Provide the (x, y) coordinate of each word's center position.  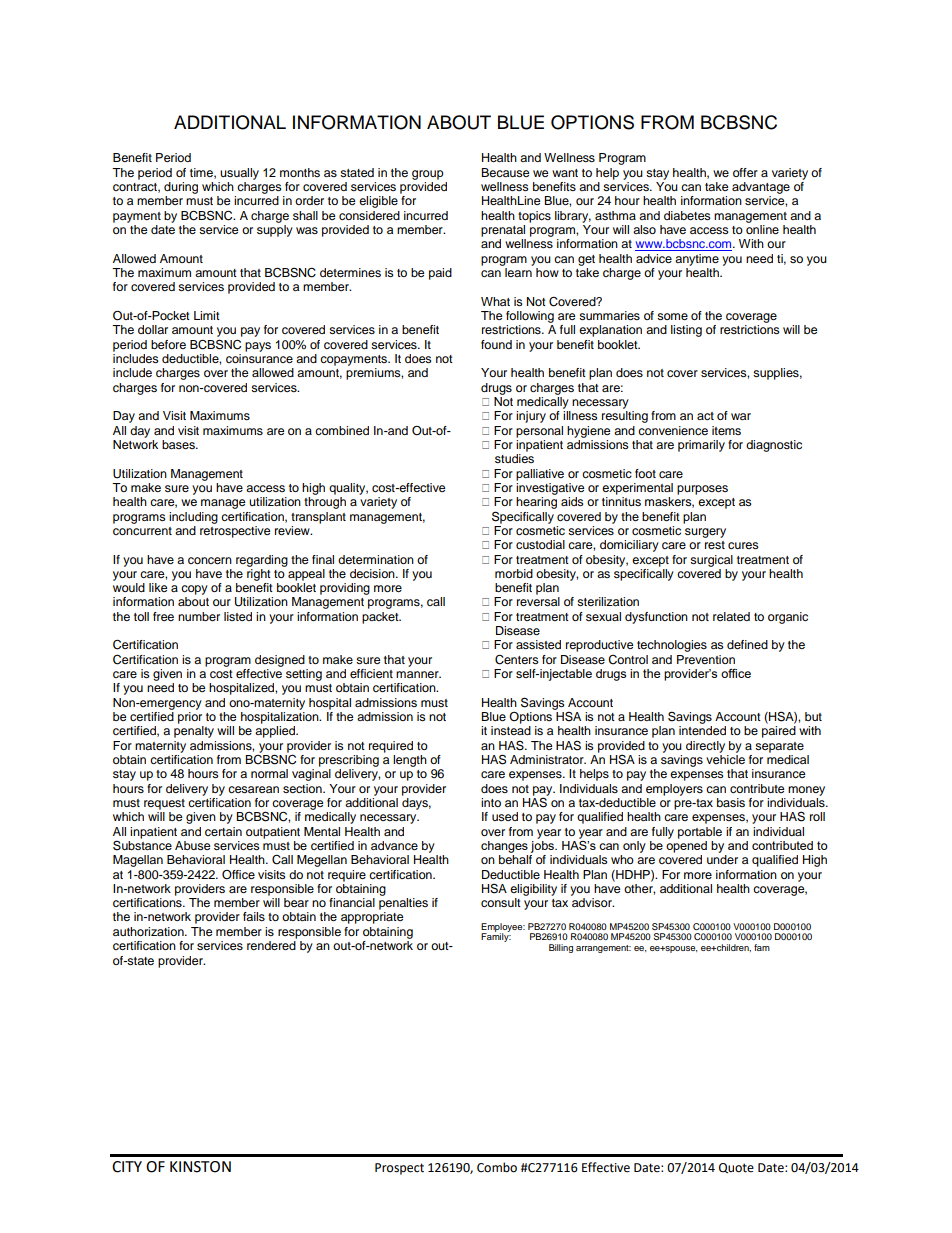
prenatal (503, 231)
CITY (127, 1167)
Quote (736, 1168)
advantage (761, 188)
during (181, 188)
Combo (497, 1167)
